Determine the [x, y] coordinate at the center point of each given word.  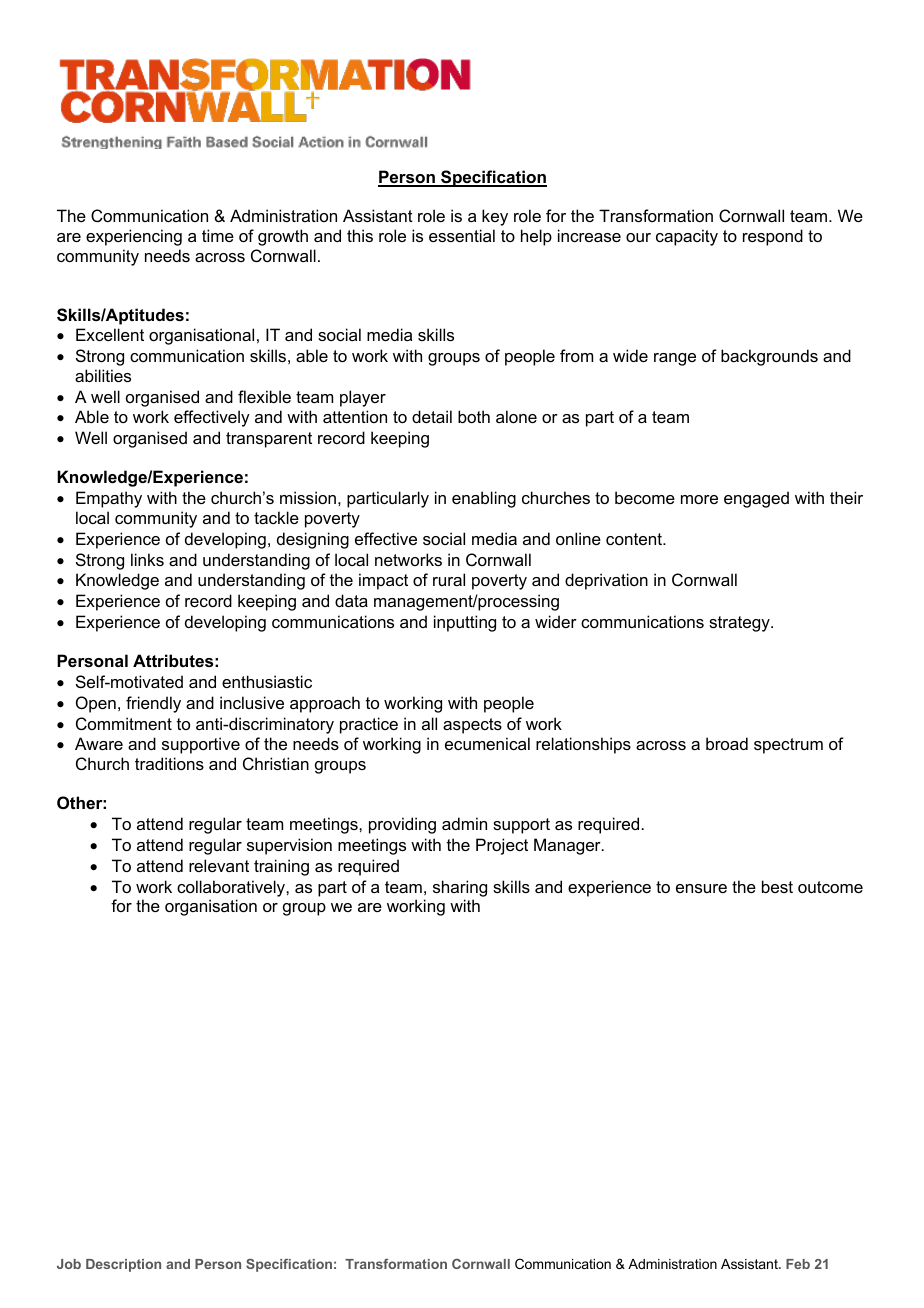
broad [727, 743]
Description [123, 1265]
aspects [472, 726]
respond [773, 237]
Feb [798, 1264]
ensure [701, 888]
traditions [169, 763]
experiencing [134, 237]
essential [462, 235]
